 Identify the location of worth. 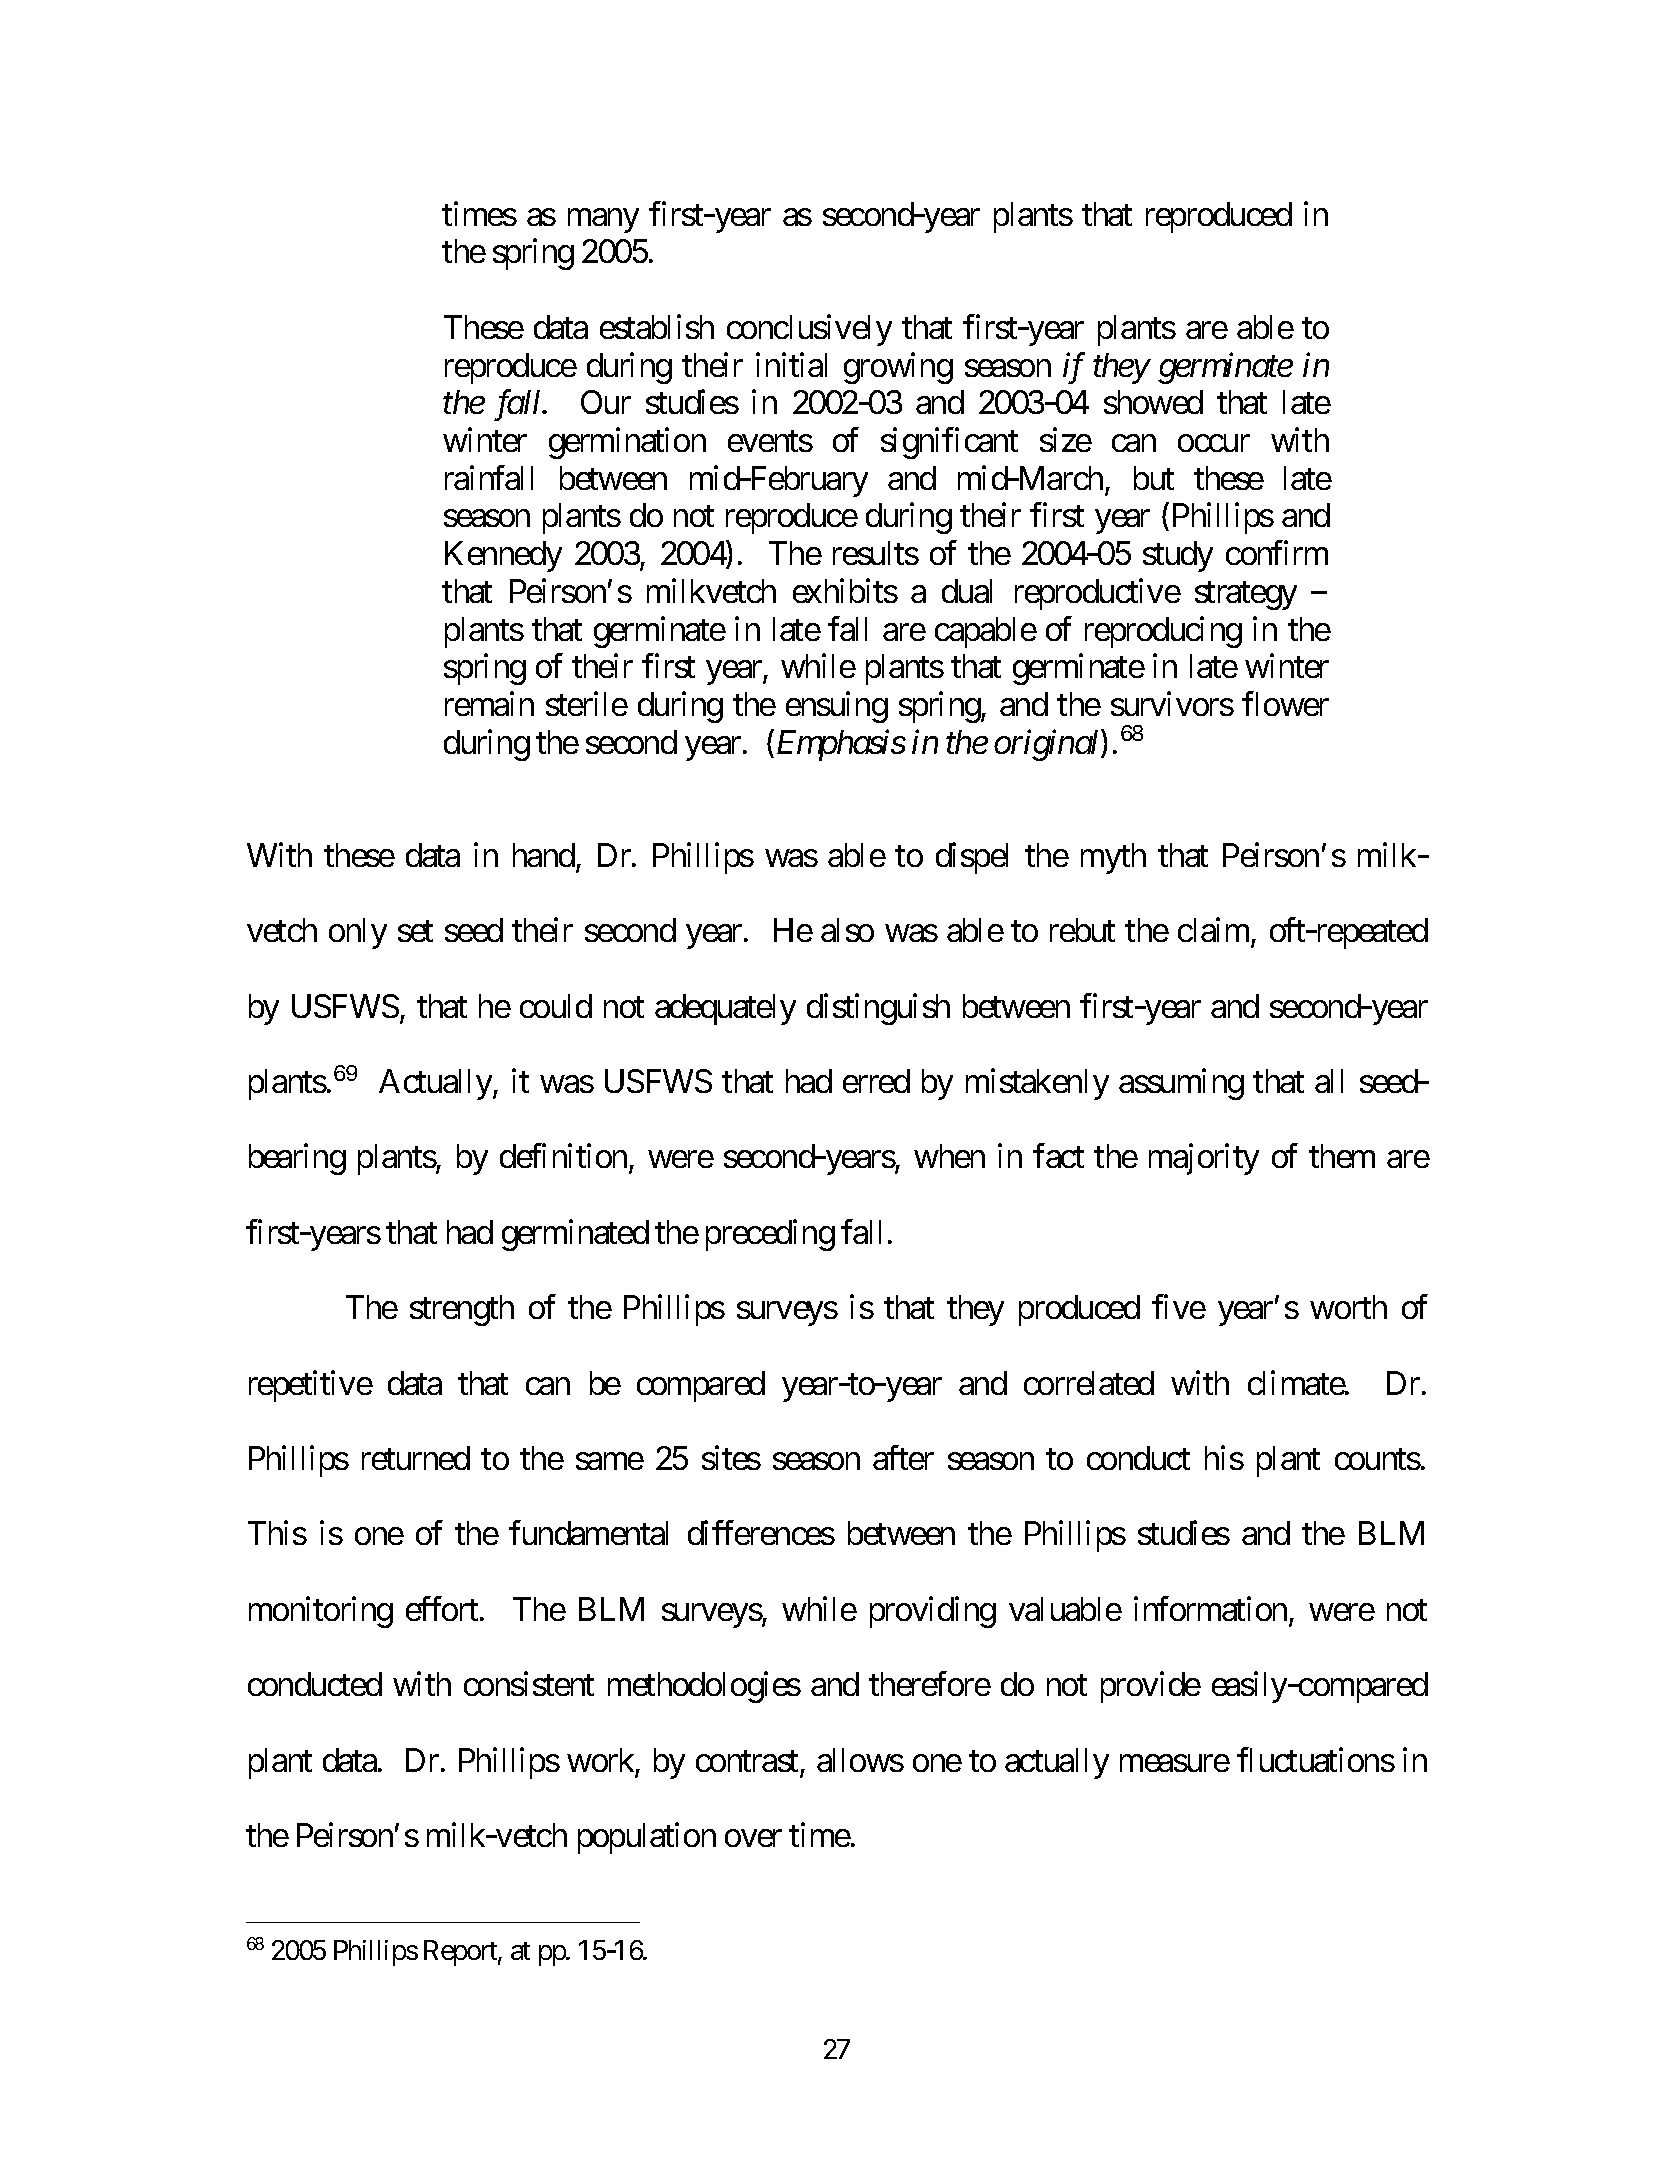
(1348, 1307).
